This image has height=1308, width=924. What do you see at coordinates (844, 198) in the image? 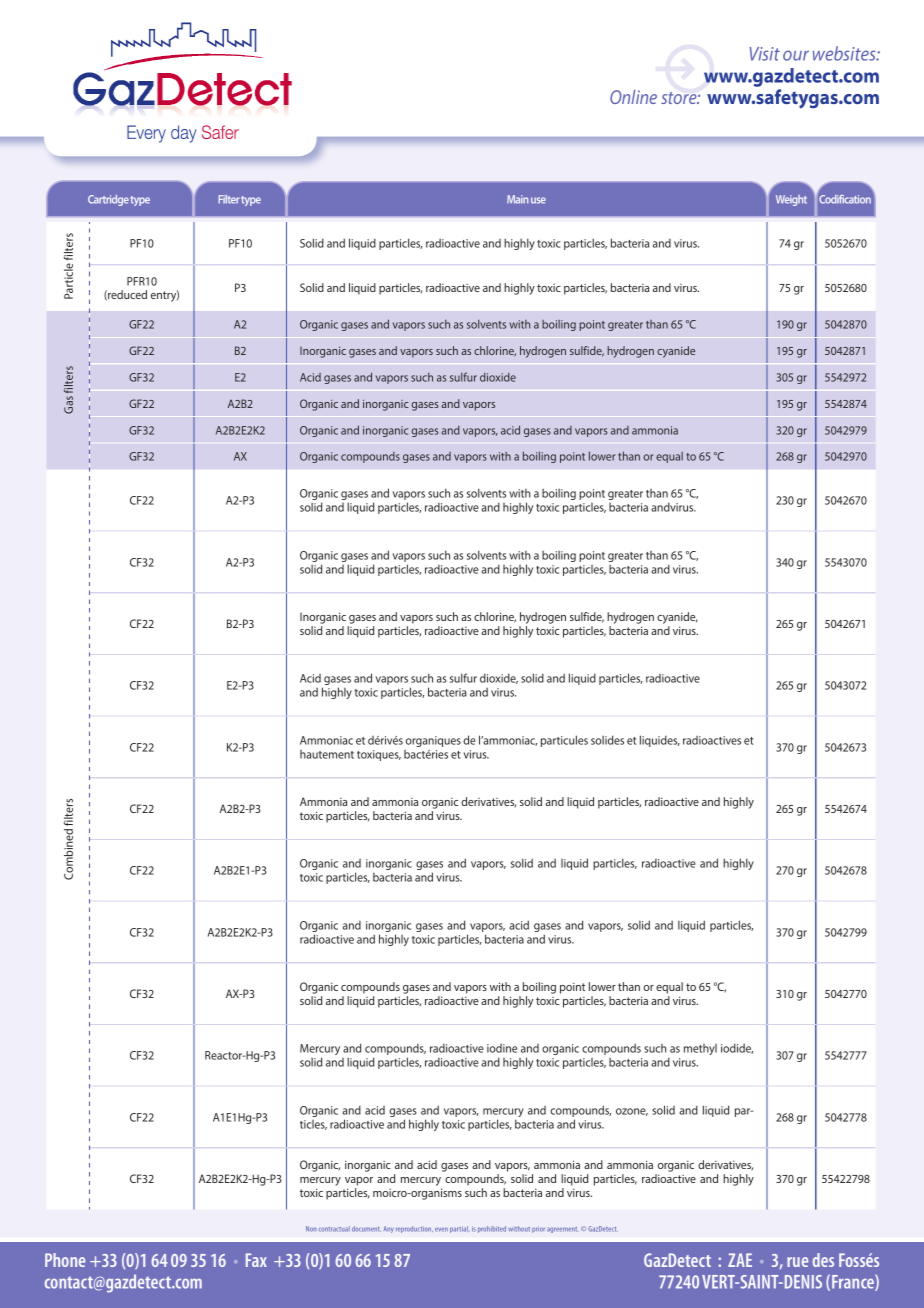
I see `Codification` at bounding box center [844, 198].
